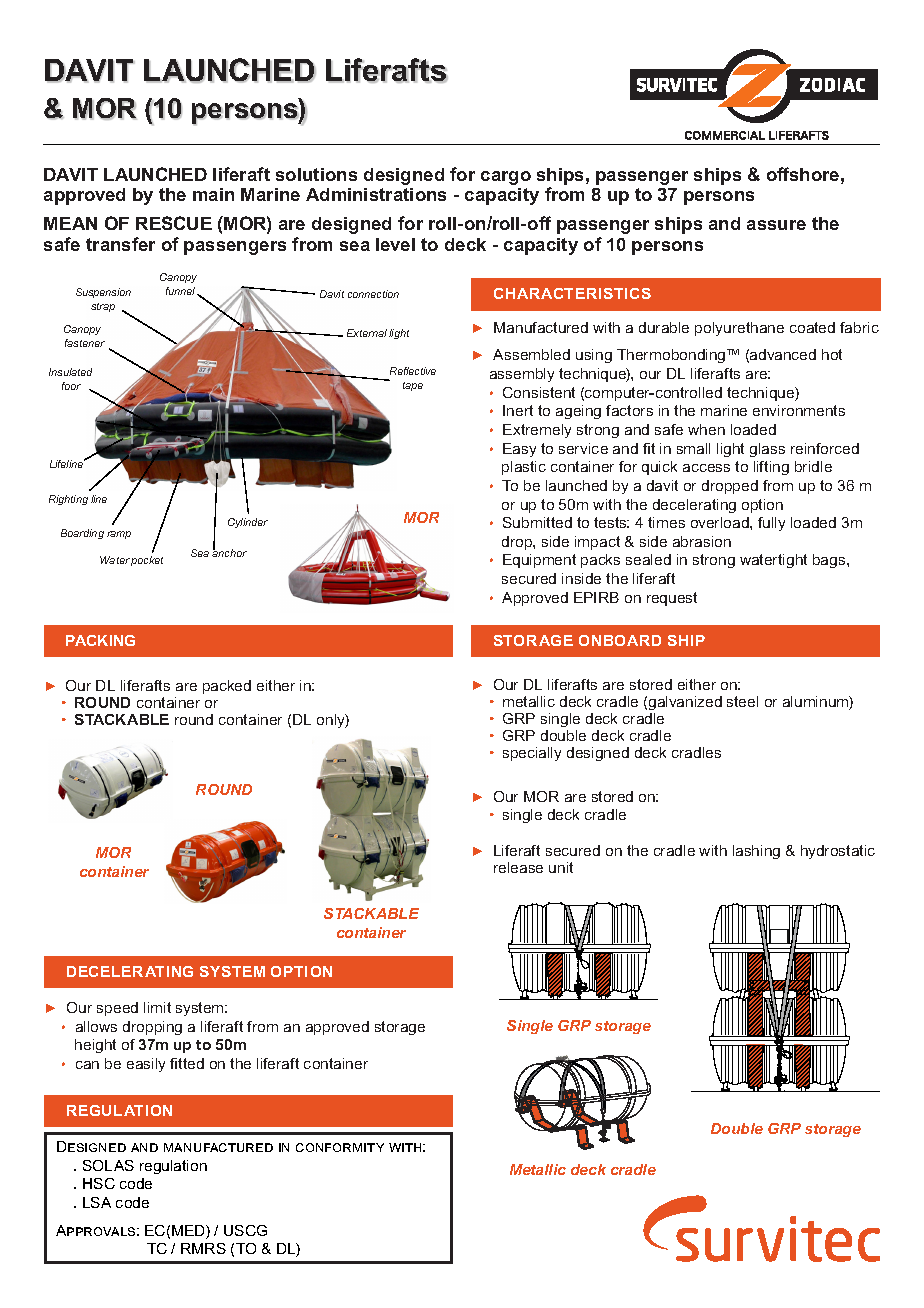 Image resolution: width=924 pixels, height=1308 pixels. I want to click on glass, so click(767, 450).
